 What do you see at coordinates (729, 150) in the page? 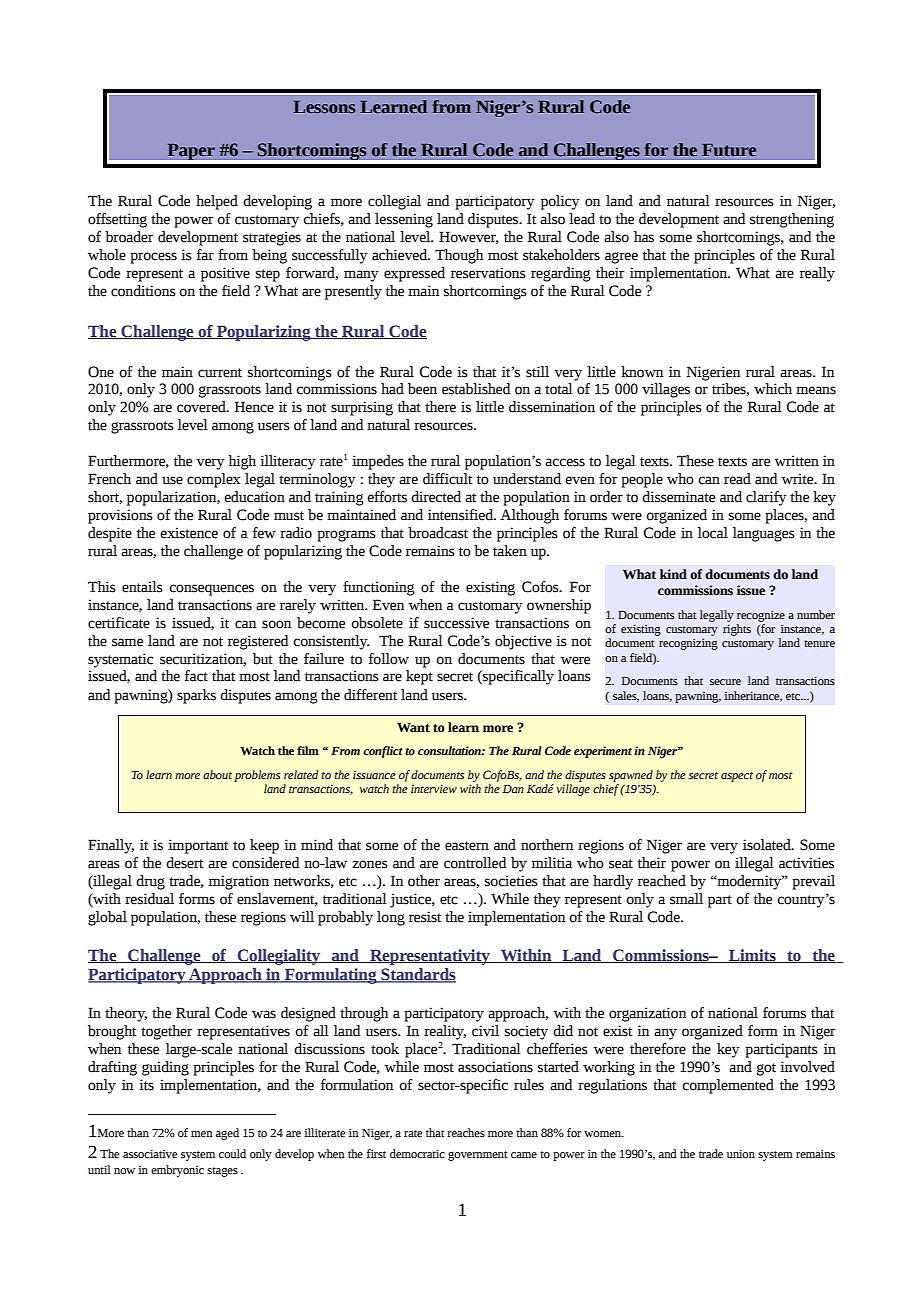
I see `Future` at bounding box center [729, 150].
